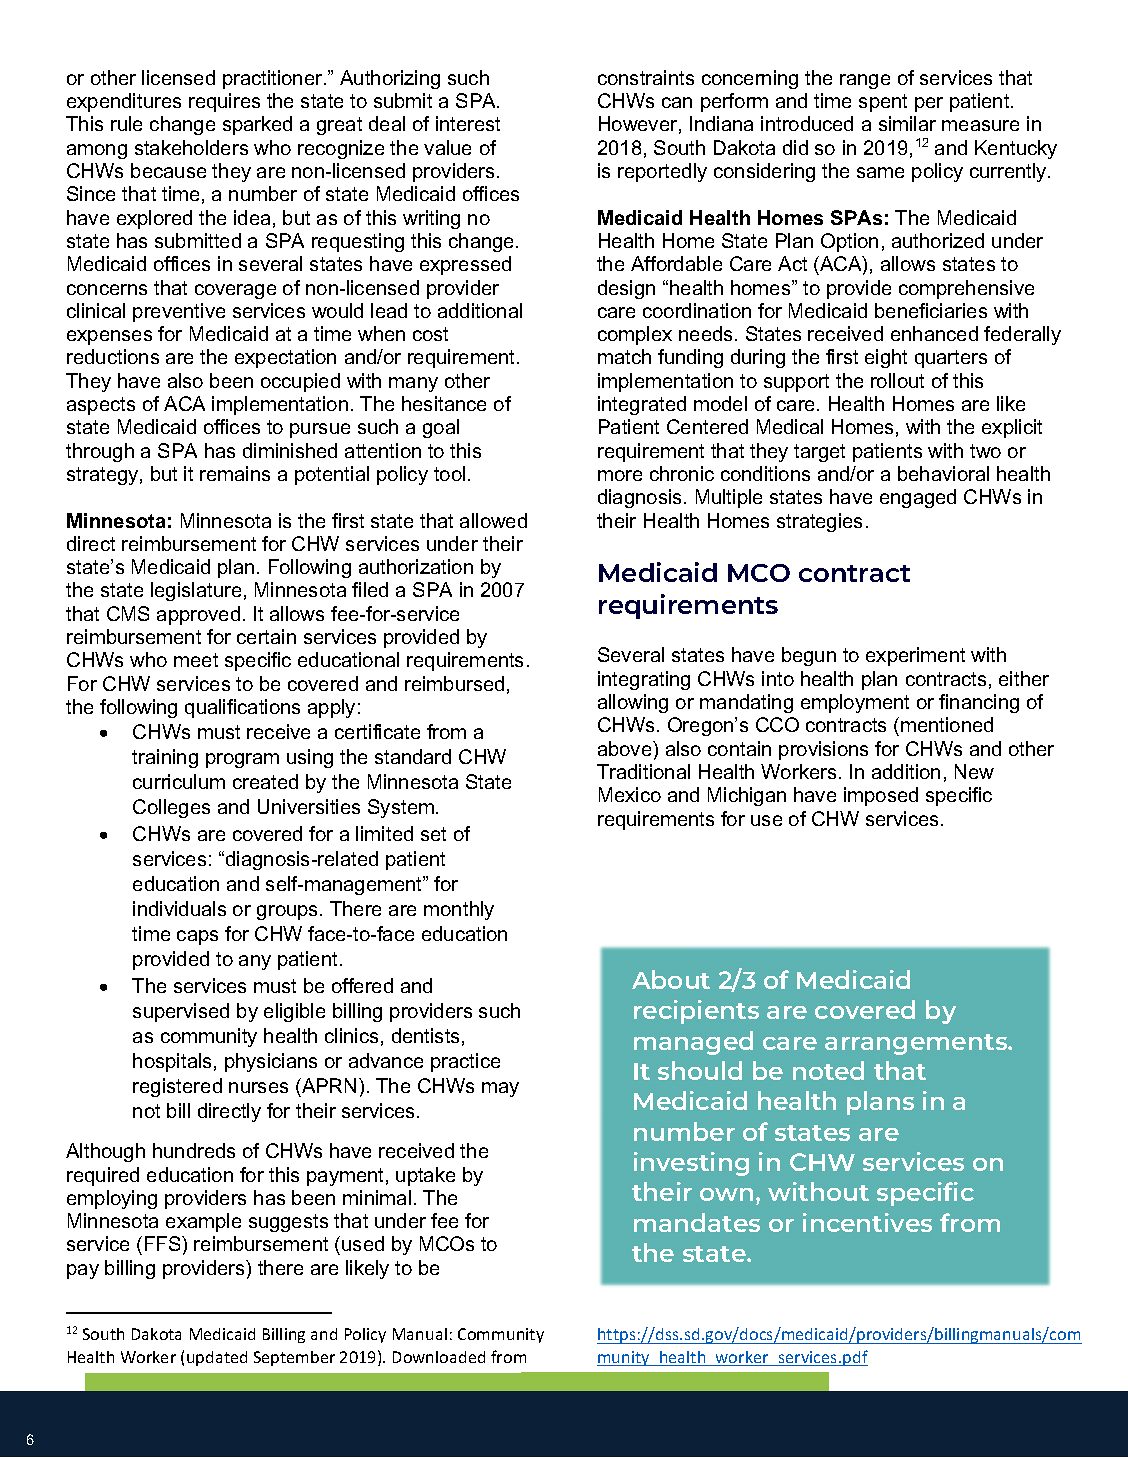 This image has height=1459, width=1128. I want to click on similar, so click(907, 123).
